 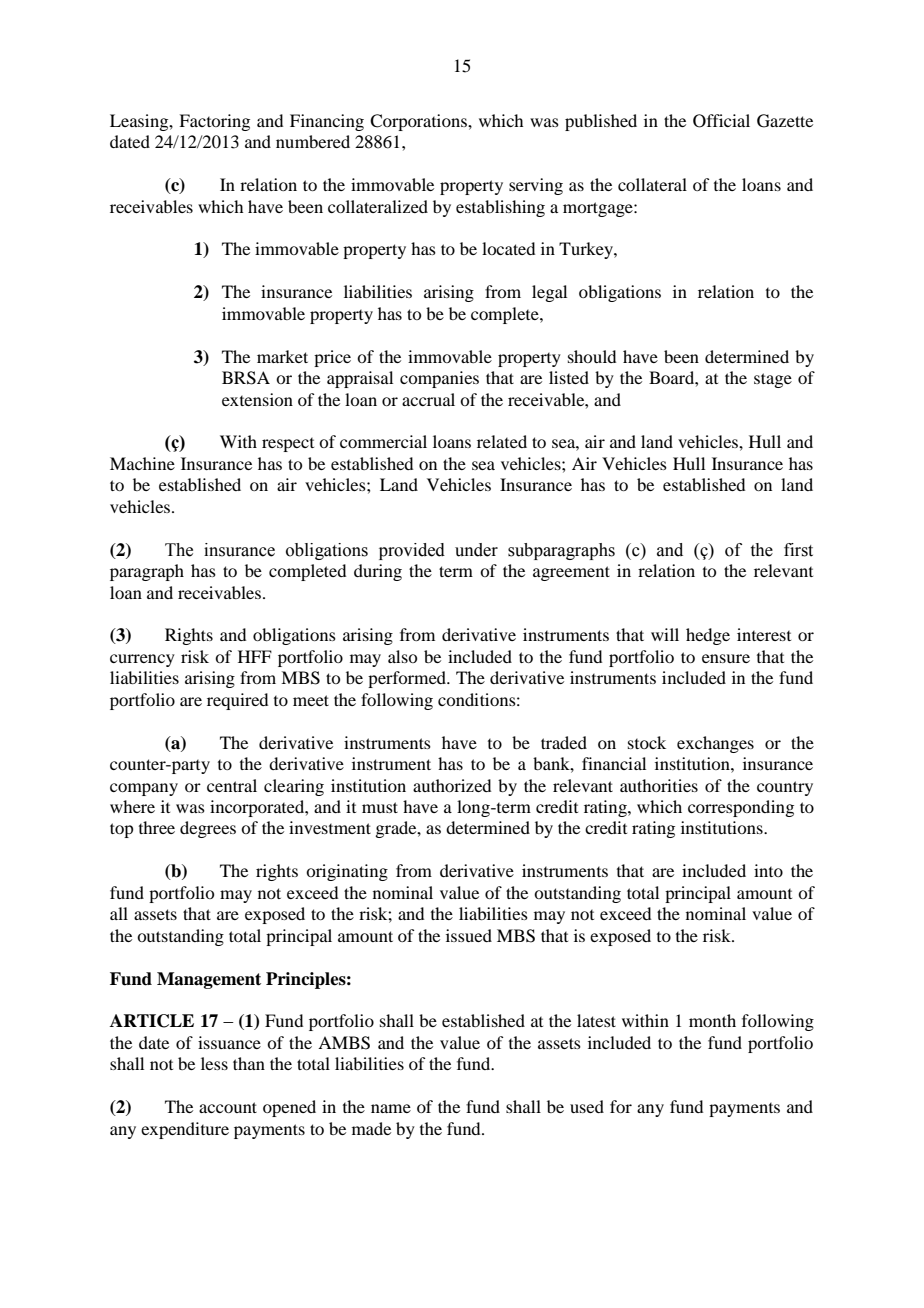 I want to click on Corporations, so click(x=419, y=122).
